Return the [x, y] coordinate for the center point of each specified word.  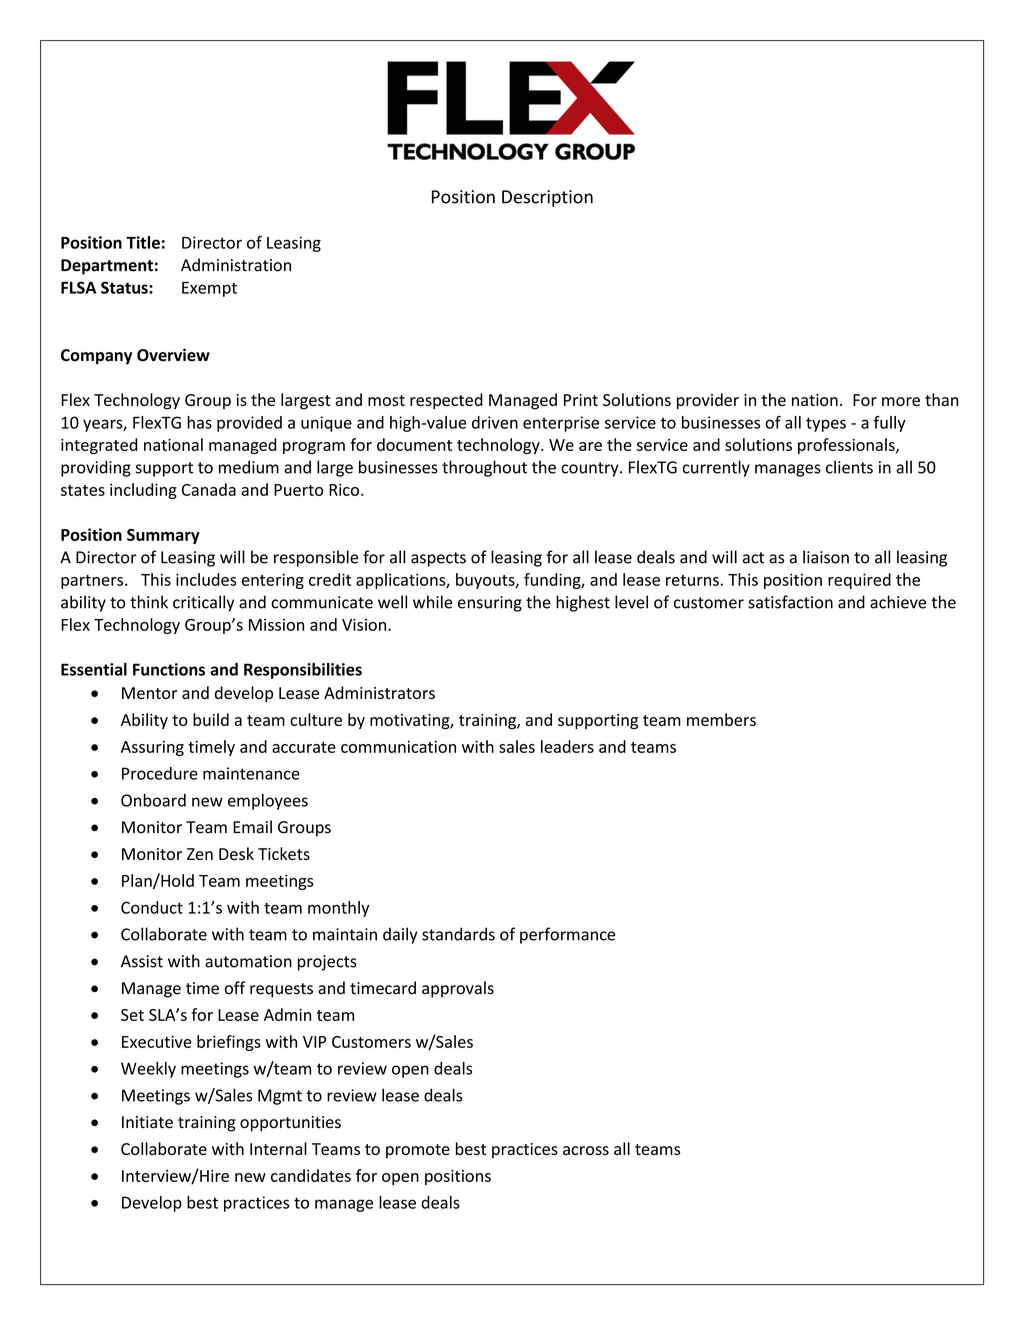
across [586, 1150]
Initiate [147, 1122]
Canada [209, 489]
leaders [567, 746]
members [721, 719]
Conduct [152, 907]
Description [547, 198]
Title [143, 242]
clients [849, 467]
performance [567, 935]
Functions [169, 669]
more [901, 401]
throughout [484, 468]
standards [458, 934]
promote [418, 1151]
